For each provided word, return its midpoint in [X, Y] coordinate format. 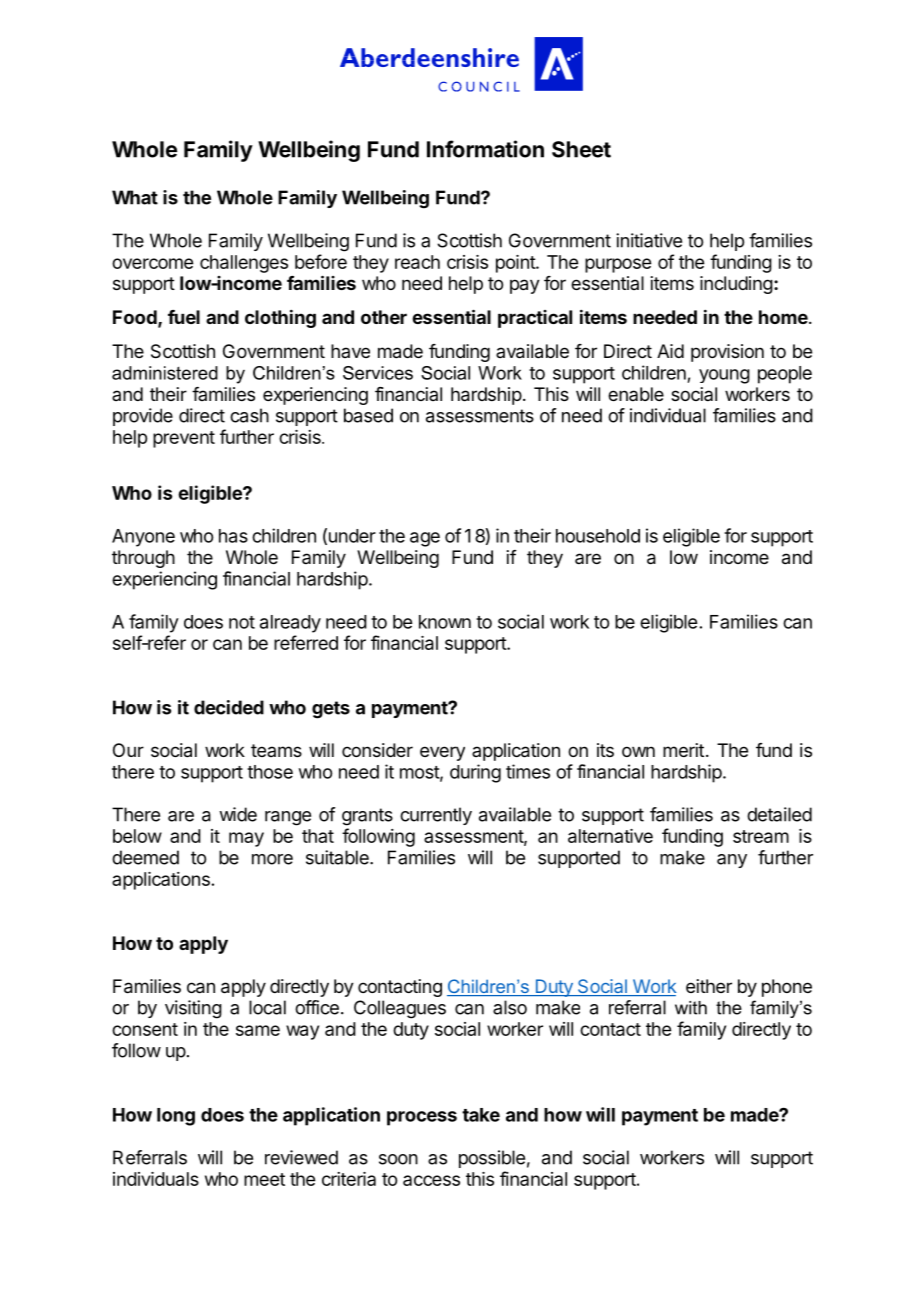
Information [485, 149]
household [598, 536]
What [135, 197]
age [425, 539]
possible [492, 1159]
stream [761, 836]
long [176, 1117]
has [233, 536]
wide [238, 814]
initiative [649, 240]
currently [436, 816]
